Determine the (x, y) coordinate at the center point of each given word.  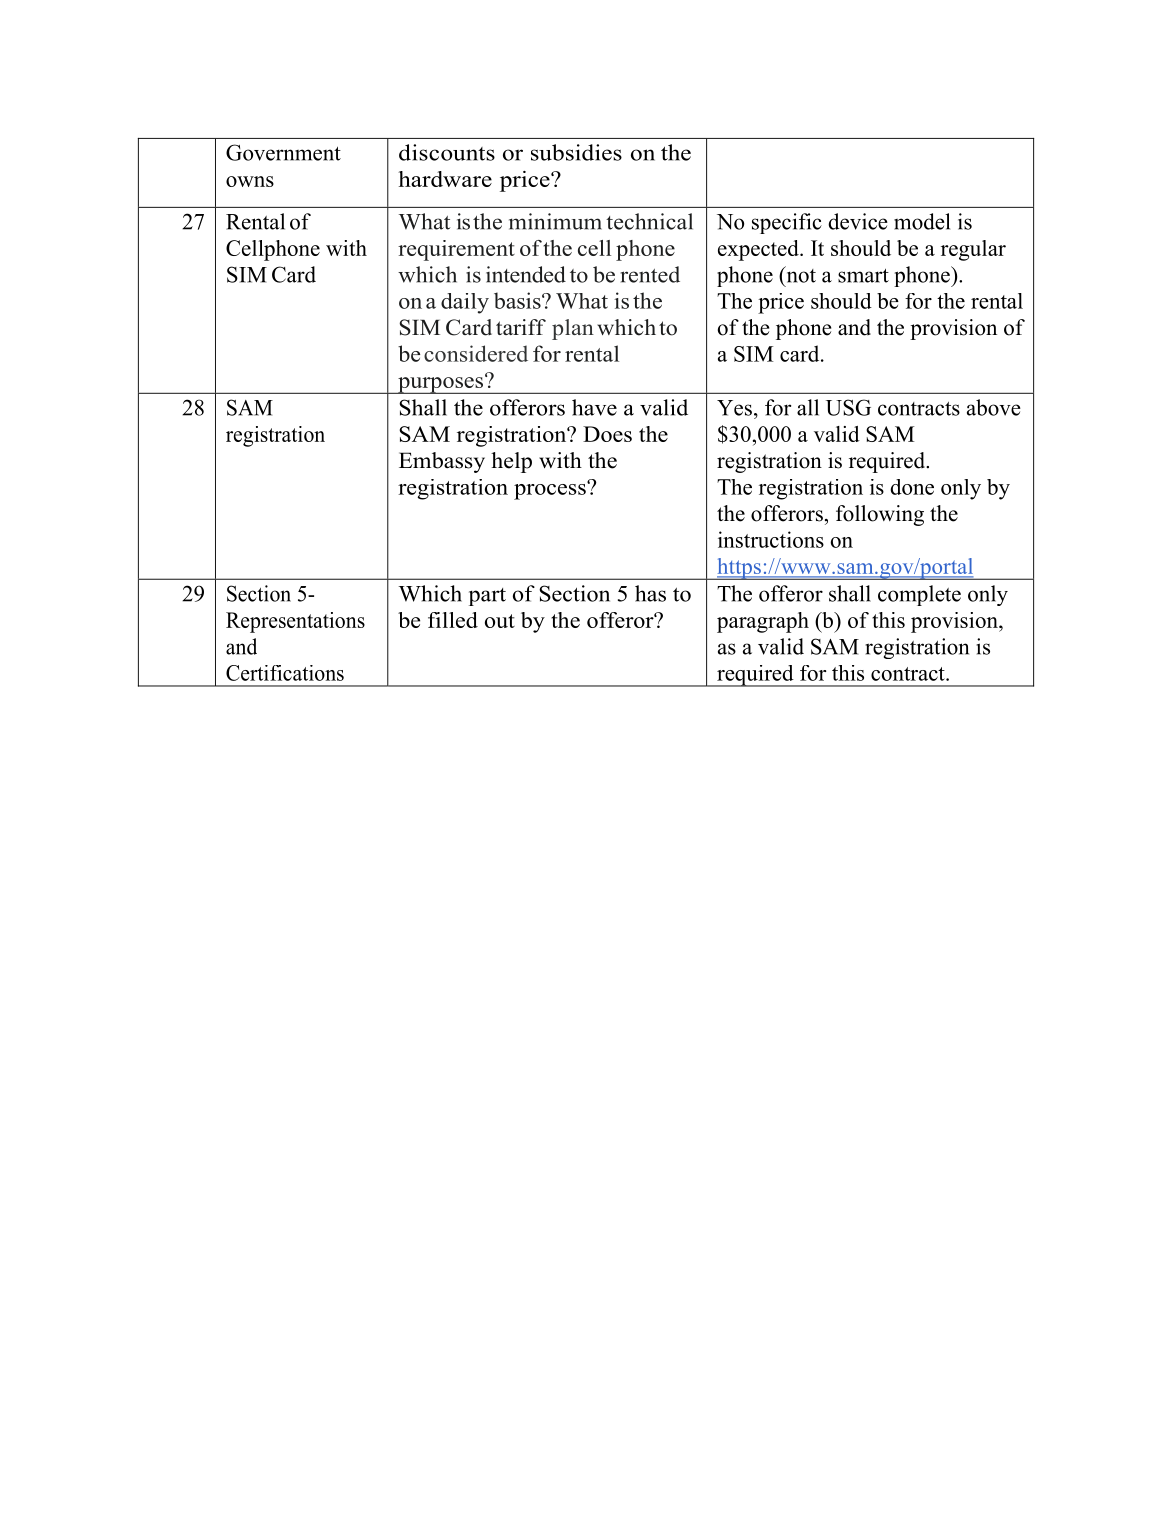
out (500, 621)
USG (848, 407)
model (922, 221)
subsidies (576, 152)
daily (465, 303)
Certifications (285, 673)
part (487, 597)
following (880, 515)
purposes (441, 384)
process (551, 490)
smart (863, 276)
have (594, 407)
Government (283, 152)
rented (650, 274)
